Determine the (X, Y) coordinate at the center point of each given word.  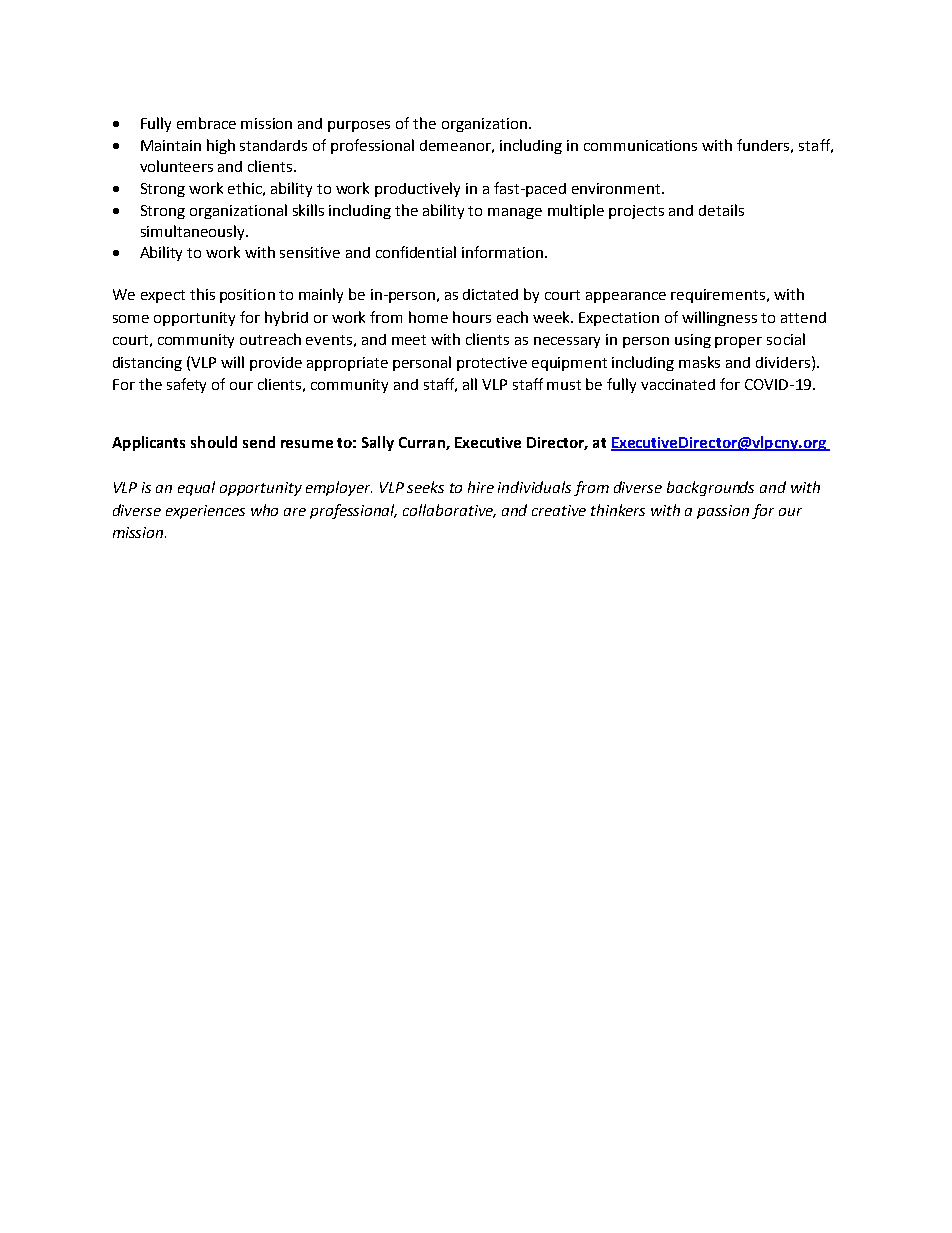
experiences (205, 512)
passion (723, 512)
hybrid (286, 318)
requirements (718, 296)
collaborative (449, 511)
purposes (359, 126)
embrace (206, 123)
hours (472, 317)
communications (640, 145)
